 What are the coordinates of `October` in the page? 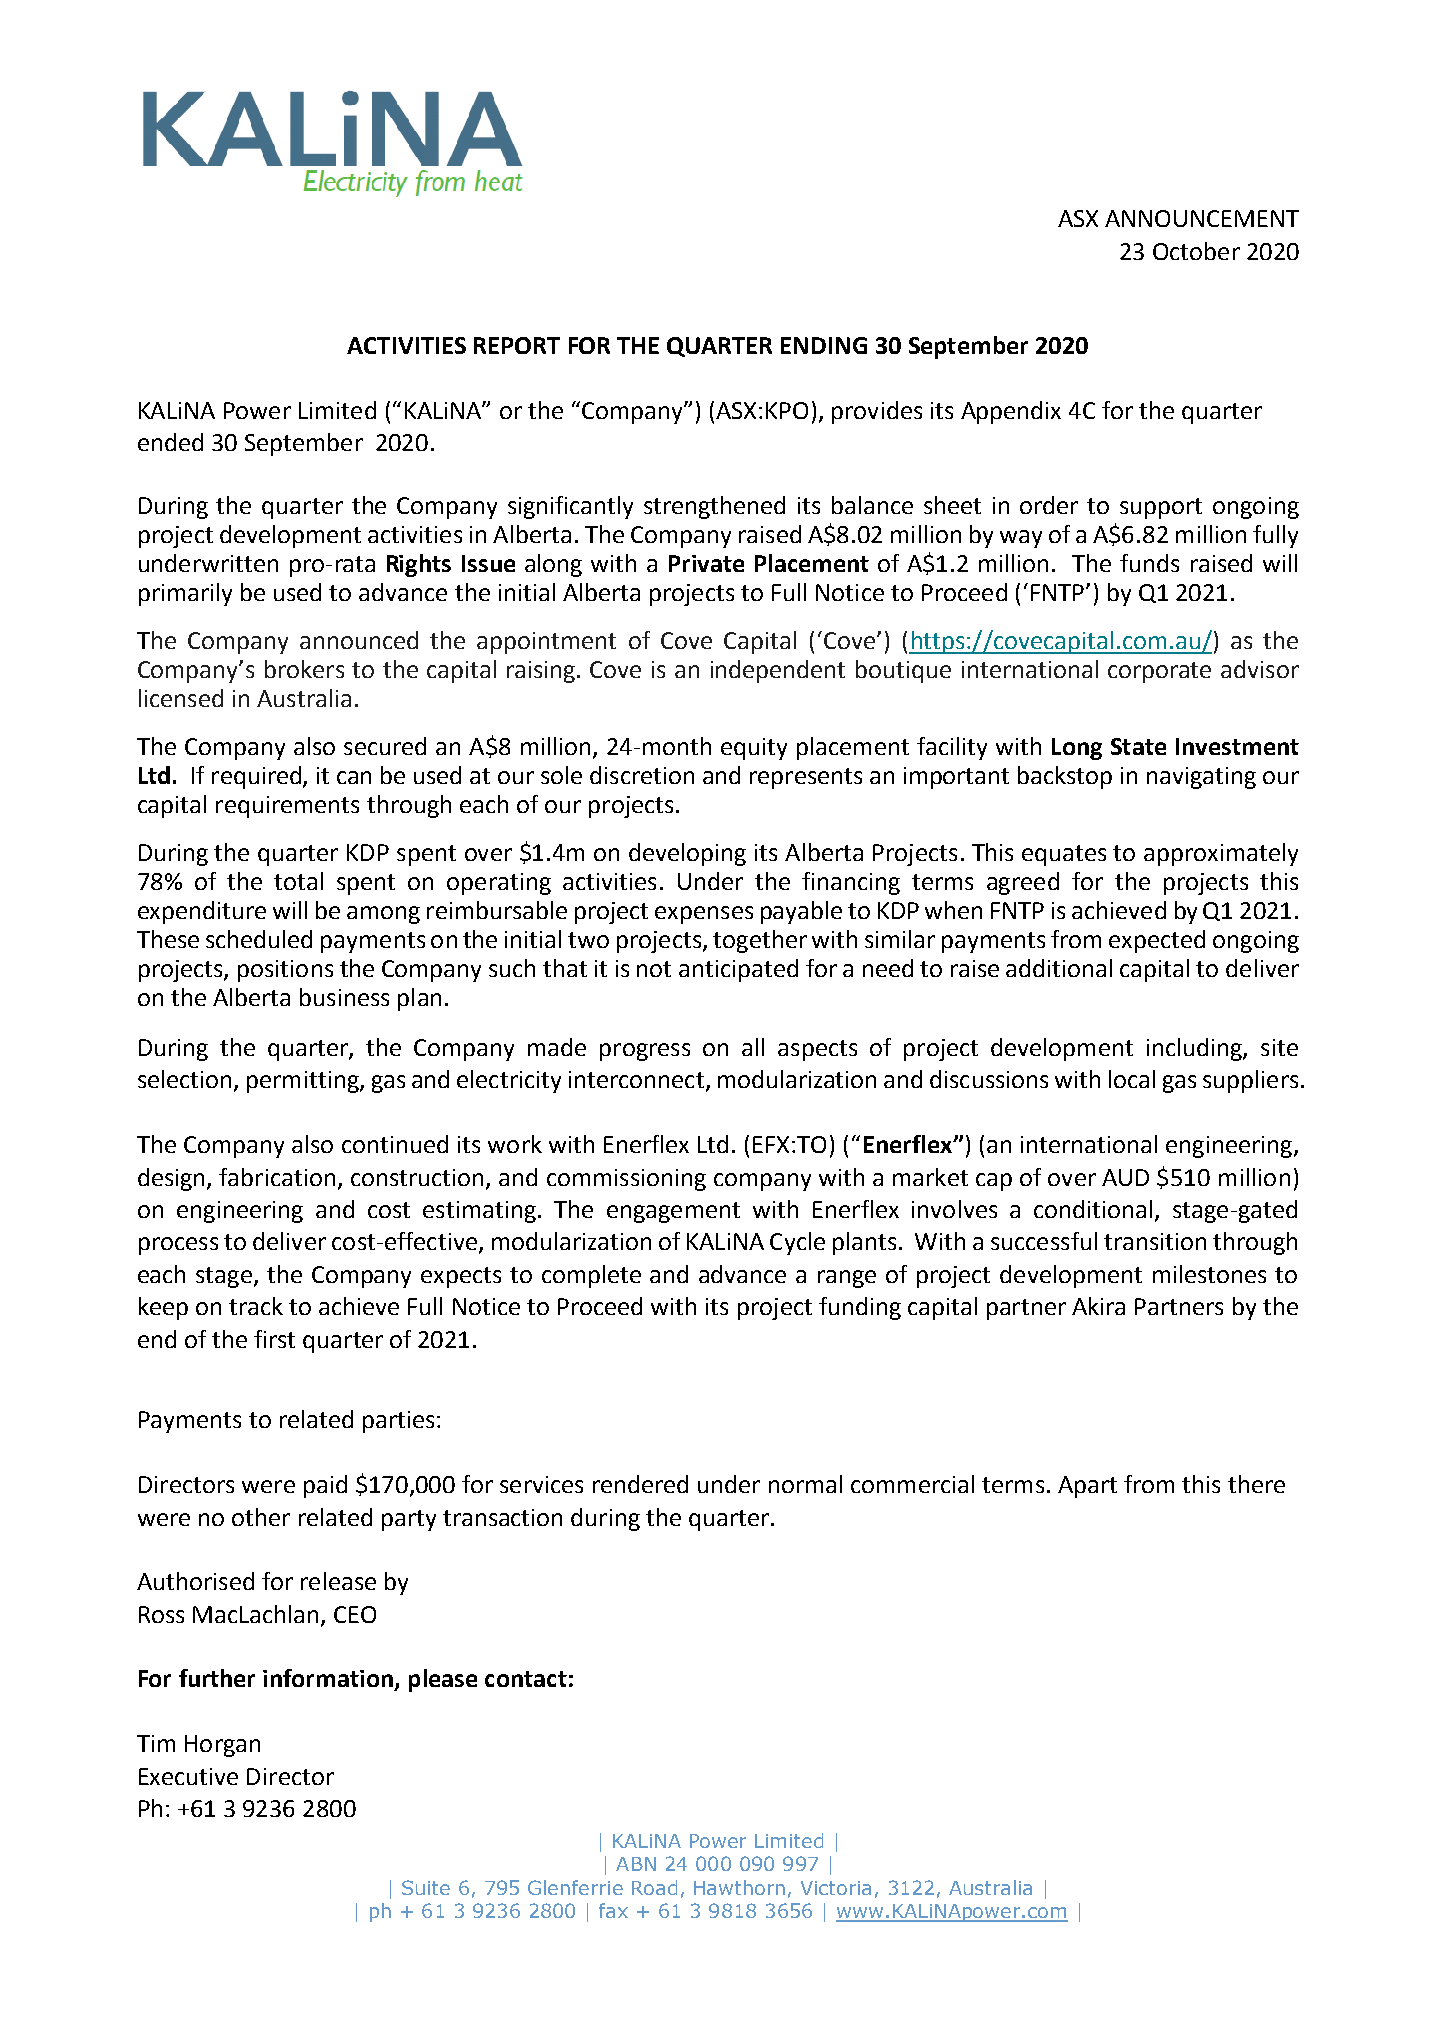 It's located at (1196, 251).
